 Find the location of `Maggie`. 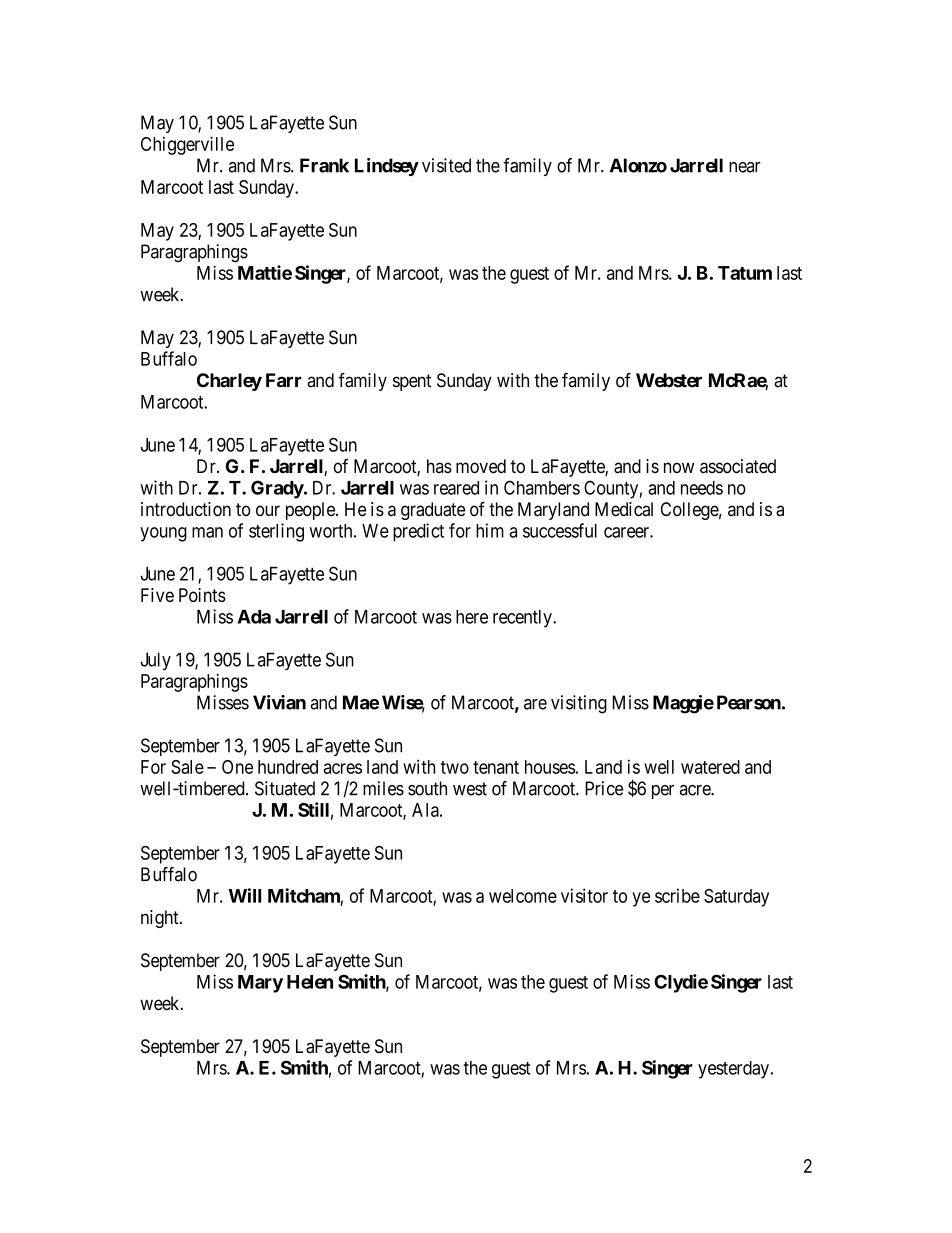

Maggie is located at coordinates (683, 704).
